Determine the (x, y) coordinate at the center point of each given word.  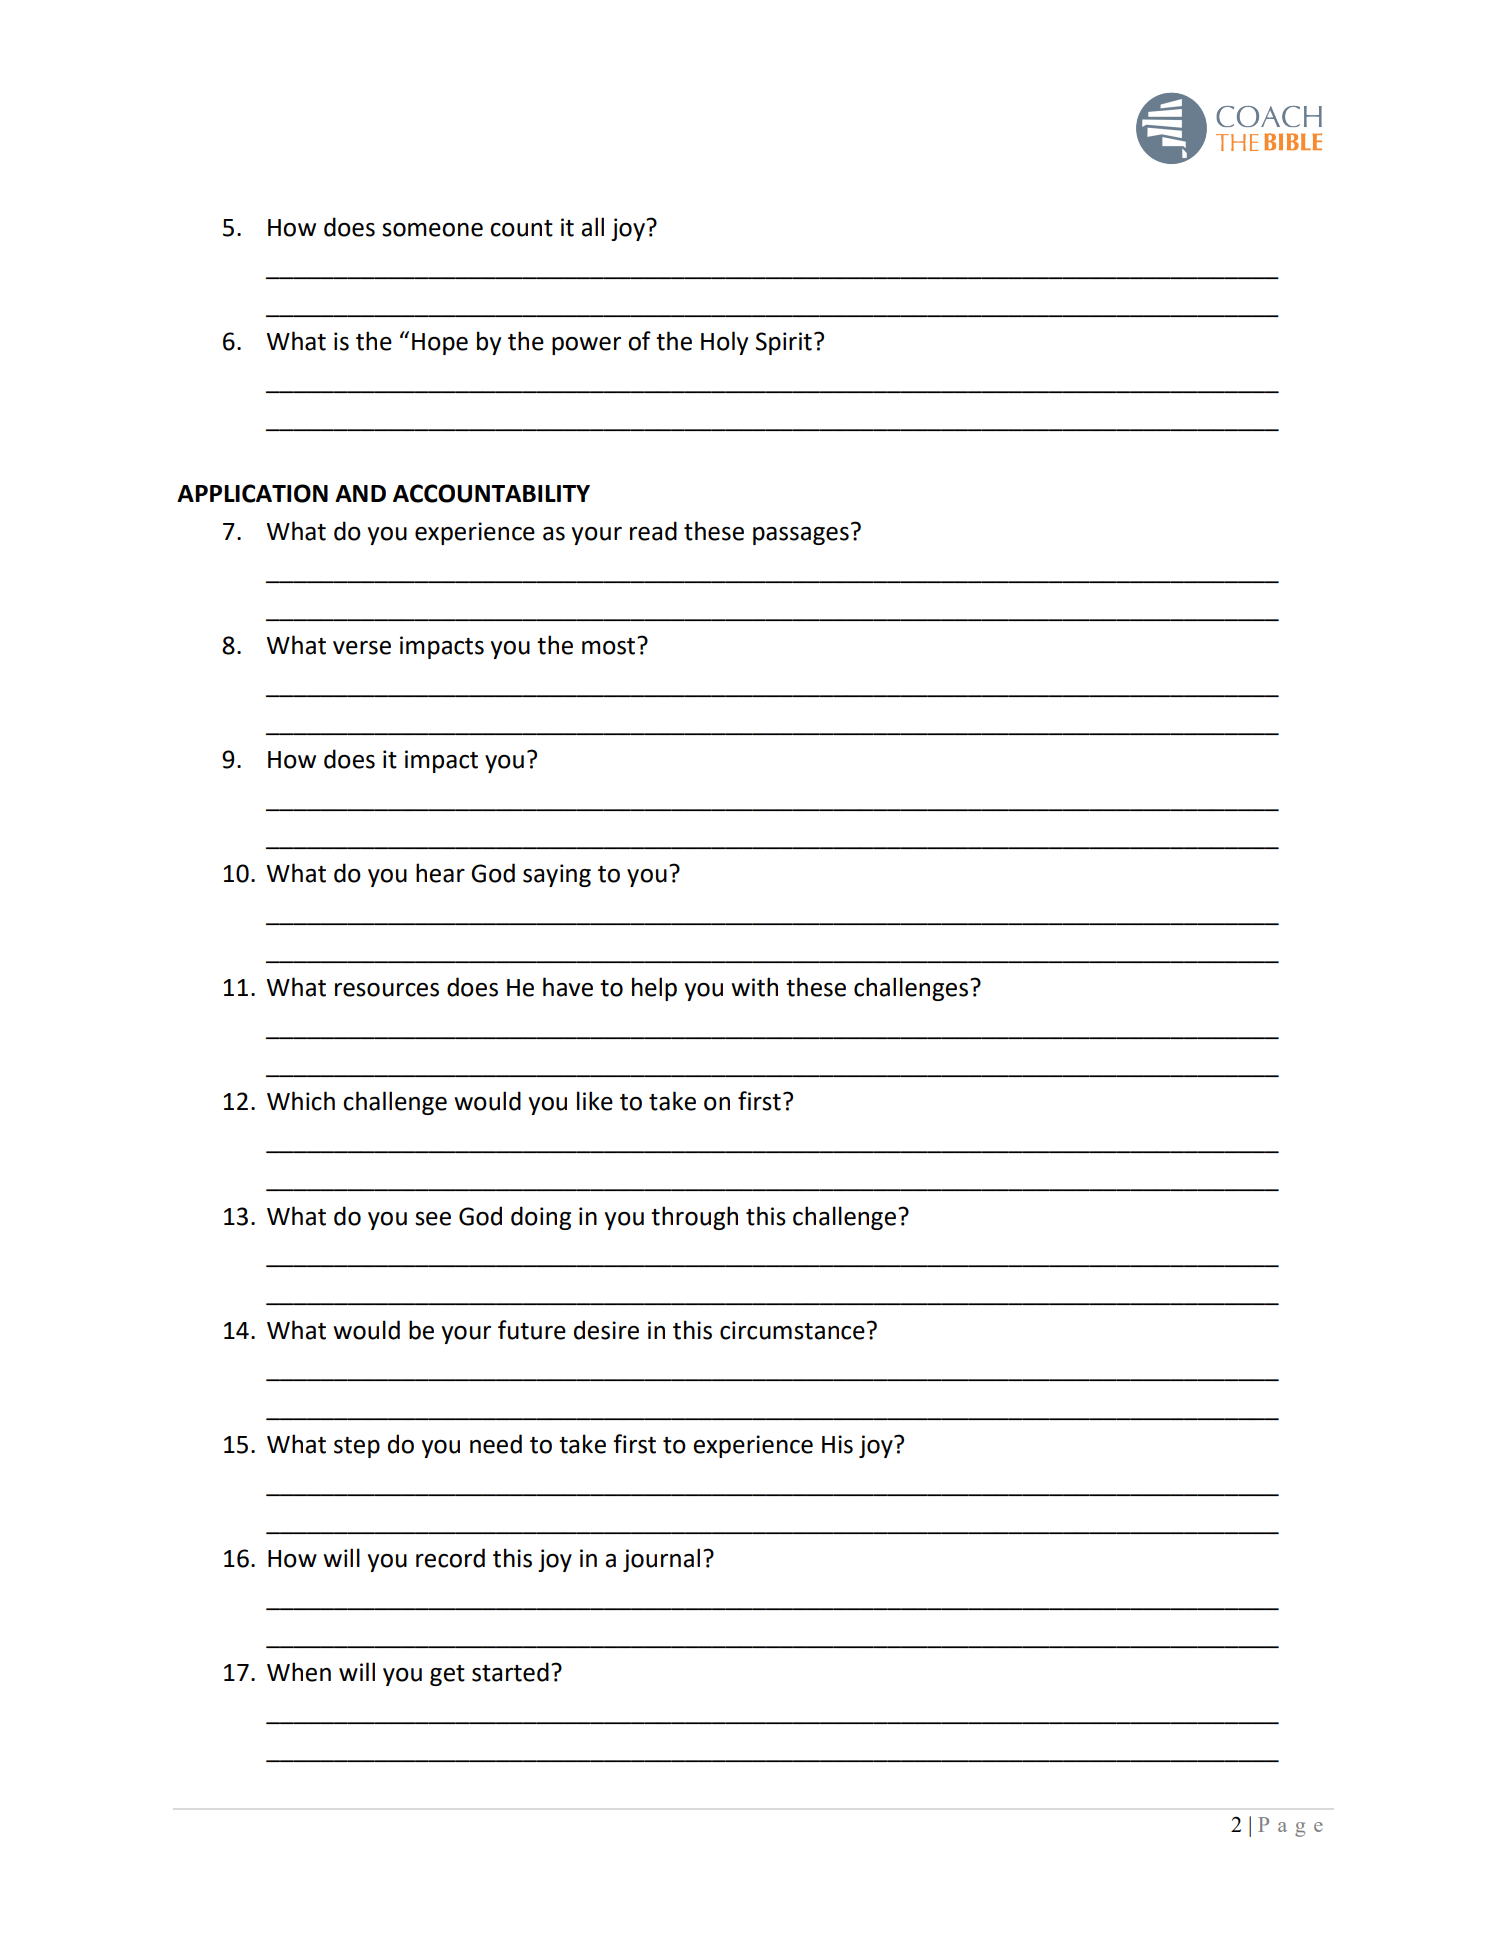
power (586, 346)
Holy (724, 343)
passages (801, 536)
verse (362, 648)
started (510, 1672)
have (568, 987)
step (357, 1447)
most (610, 646)
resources (387, 990)
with (754, 987)
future (532, 1330)
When (299, 1672)
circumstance (792, 1330)
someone (432, 230)
